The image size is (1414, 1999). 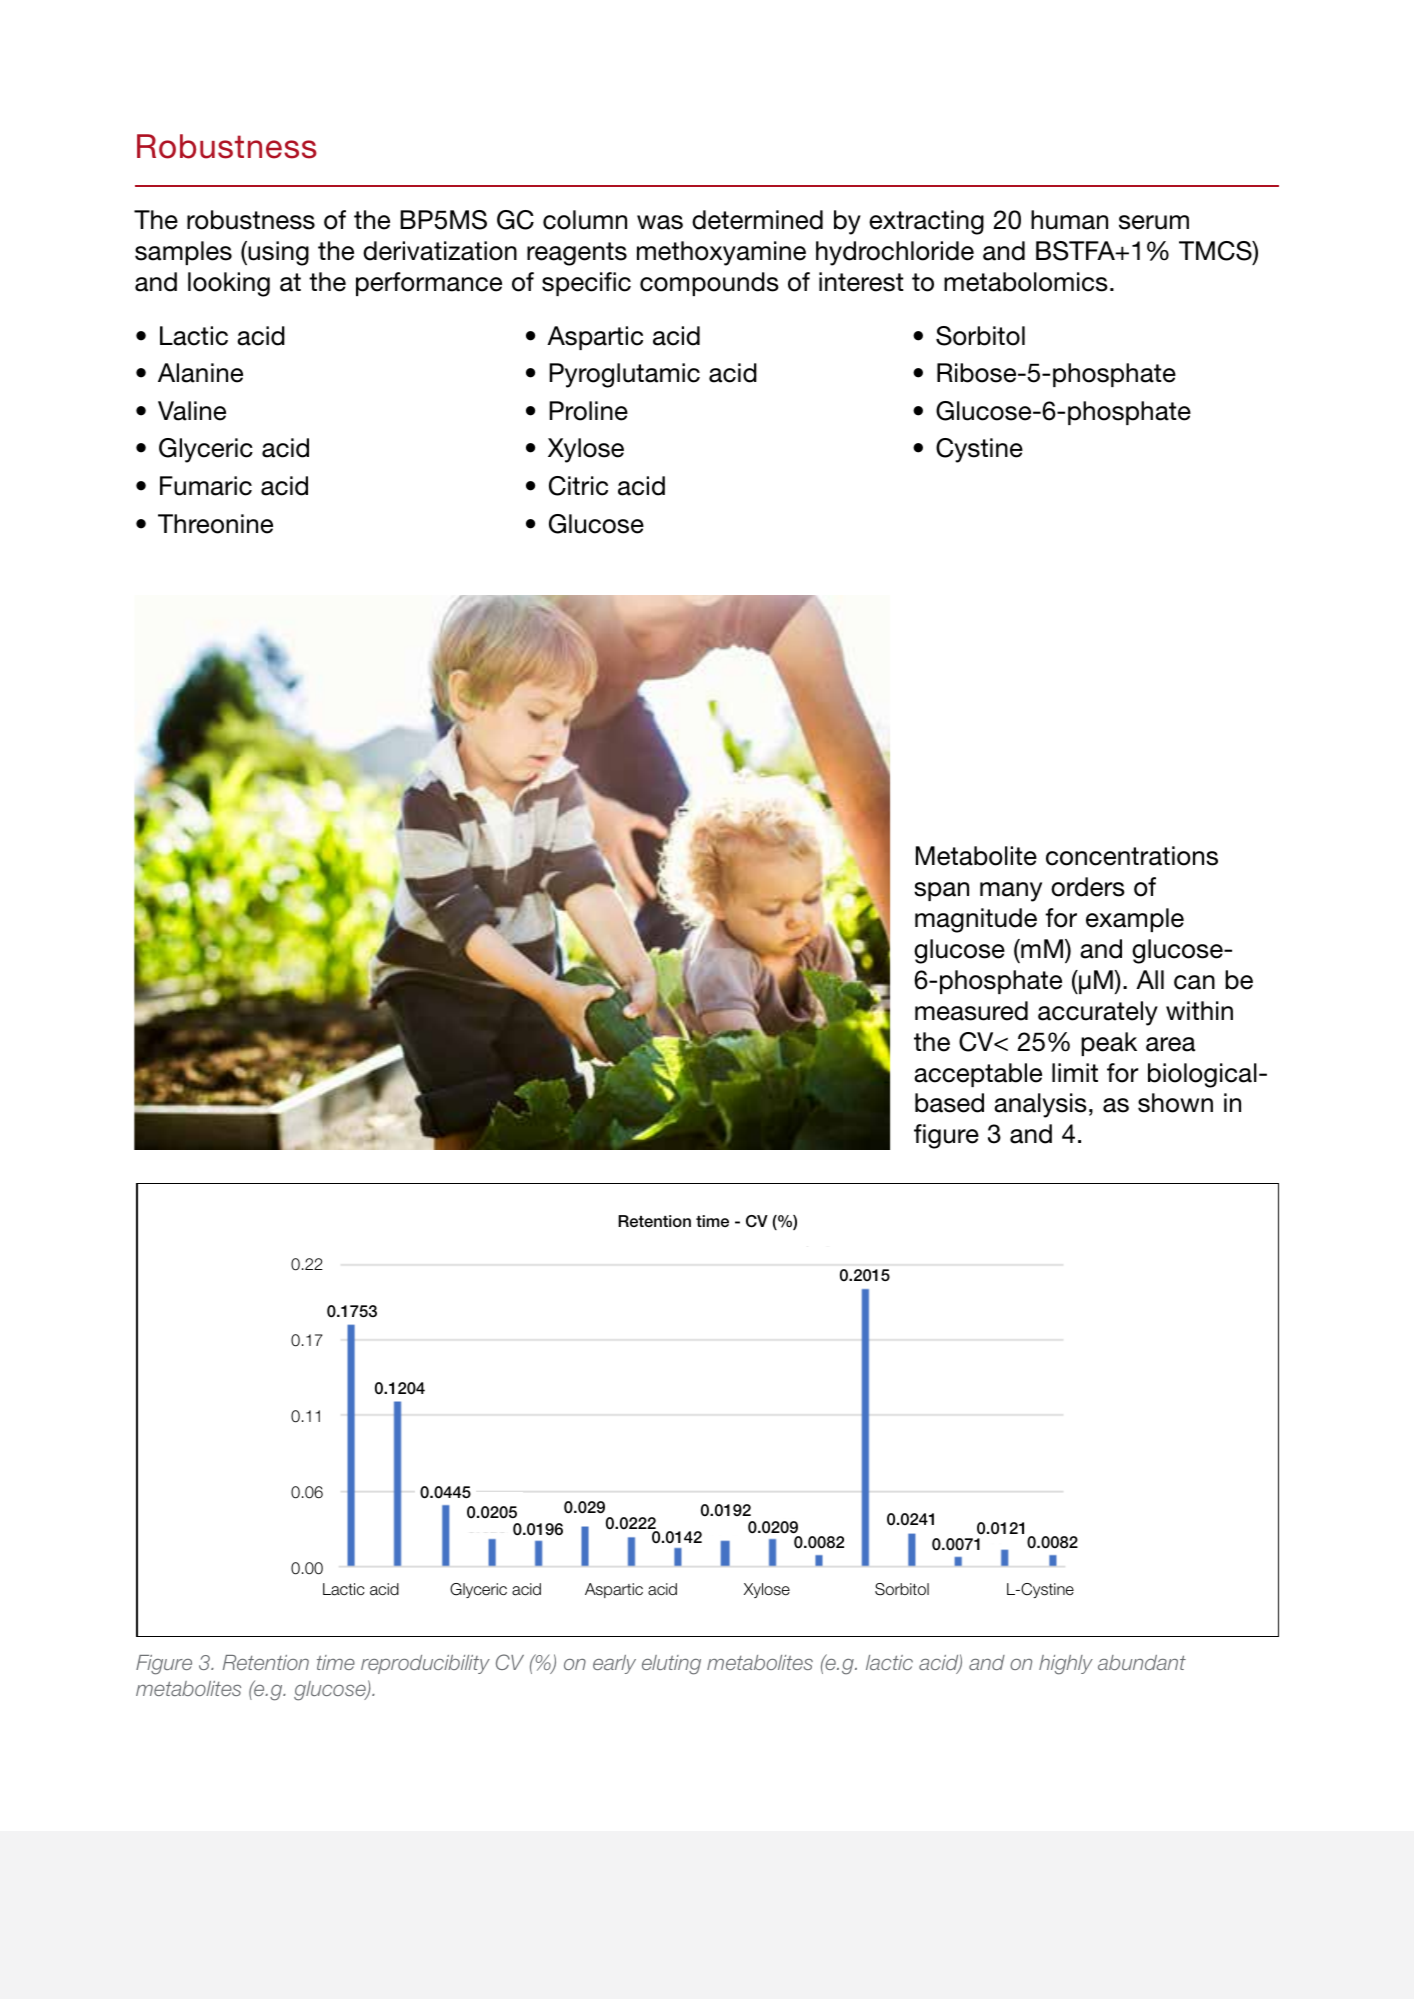 I want to click on shown, so click(x=1175, y=1103).
